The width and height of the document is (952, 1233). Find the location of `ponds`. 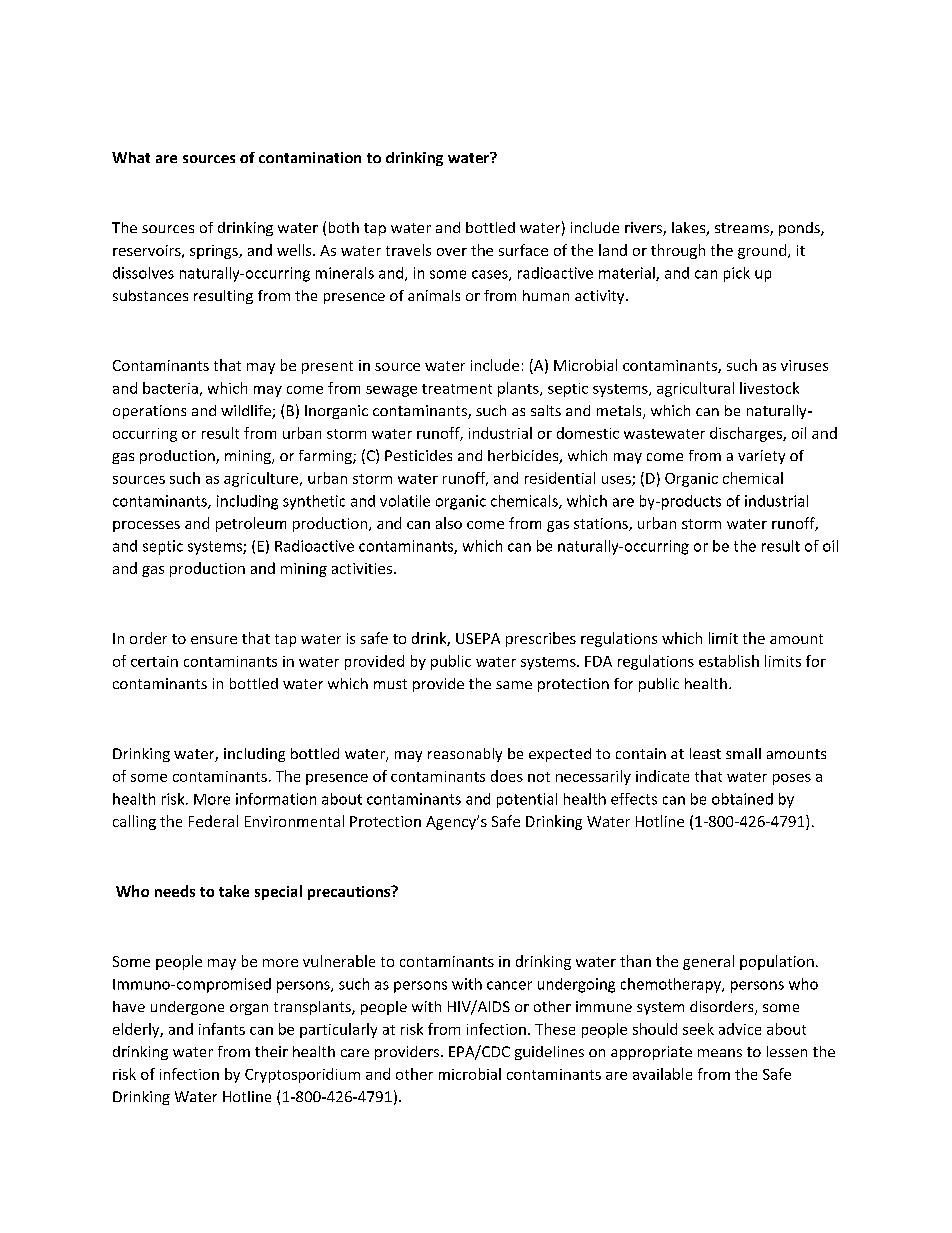

ponds is located at coordinates (800, 229).
